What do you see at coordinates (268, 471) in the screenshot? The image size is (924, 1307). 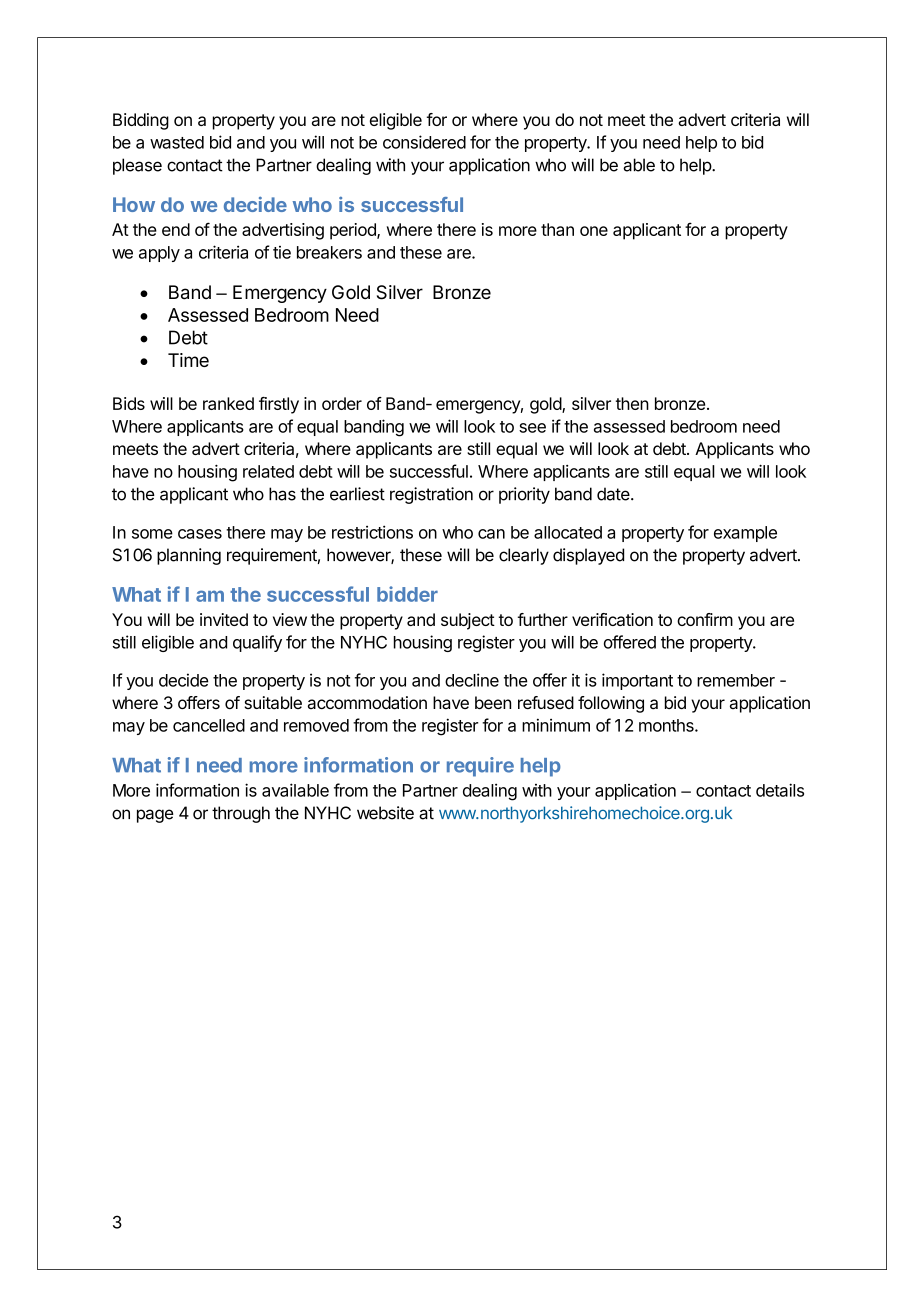 I see `related` at bounding box center [268, 471].
